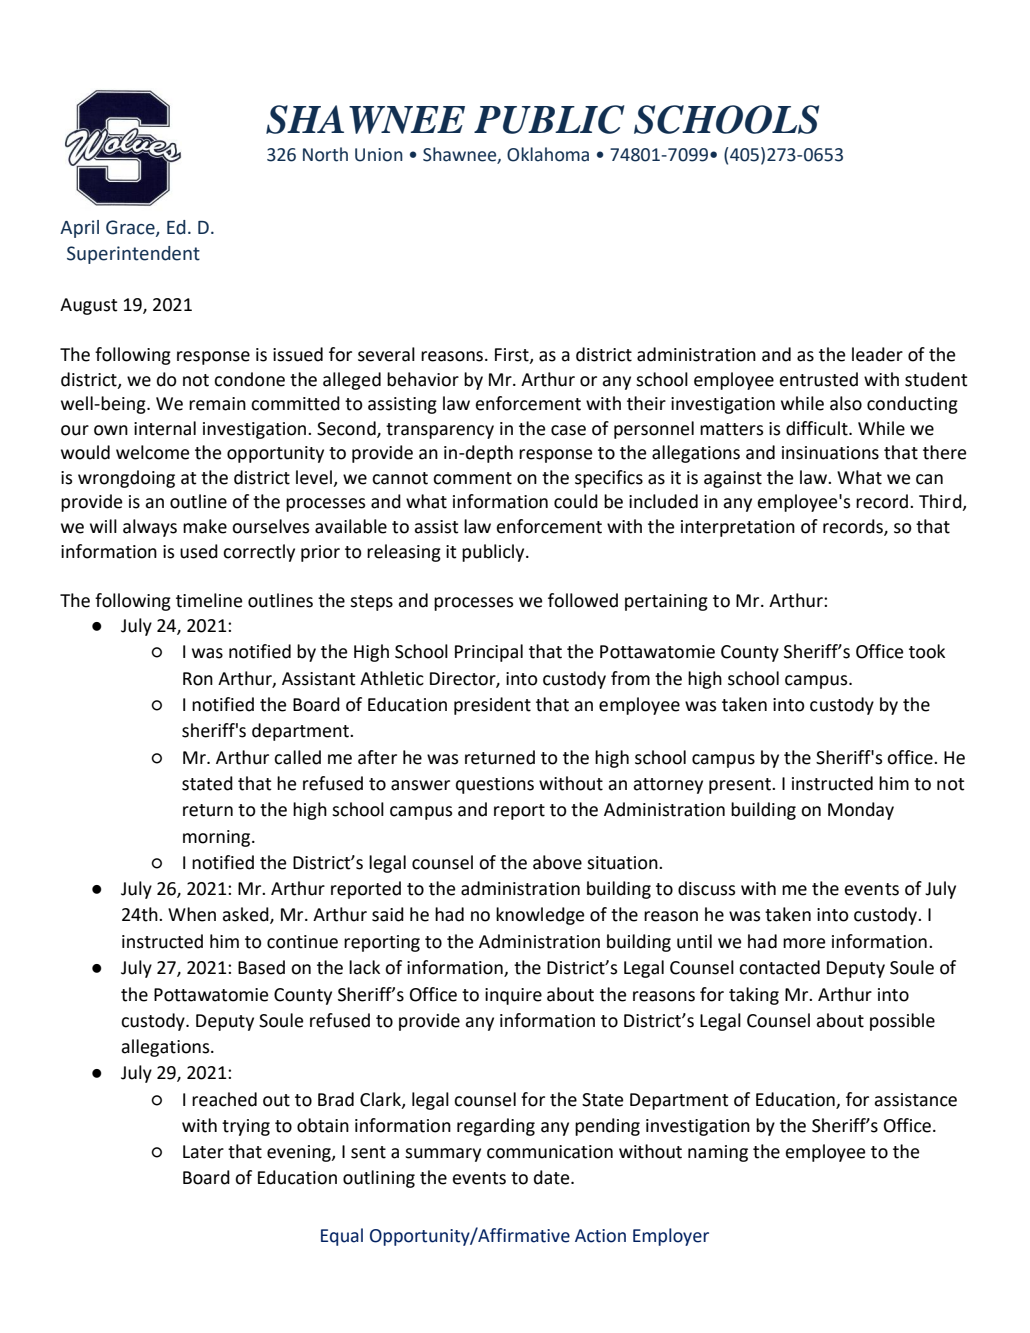  I want to click on knowledge, so click(540, 916).
